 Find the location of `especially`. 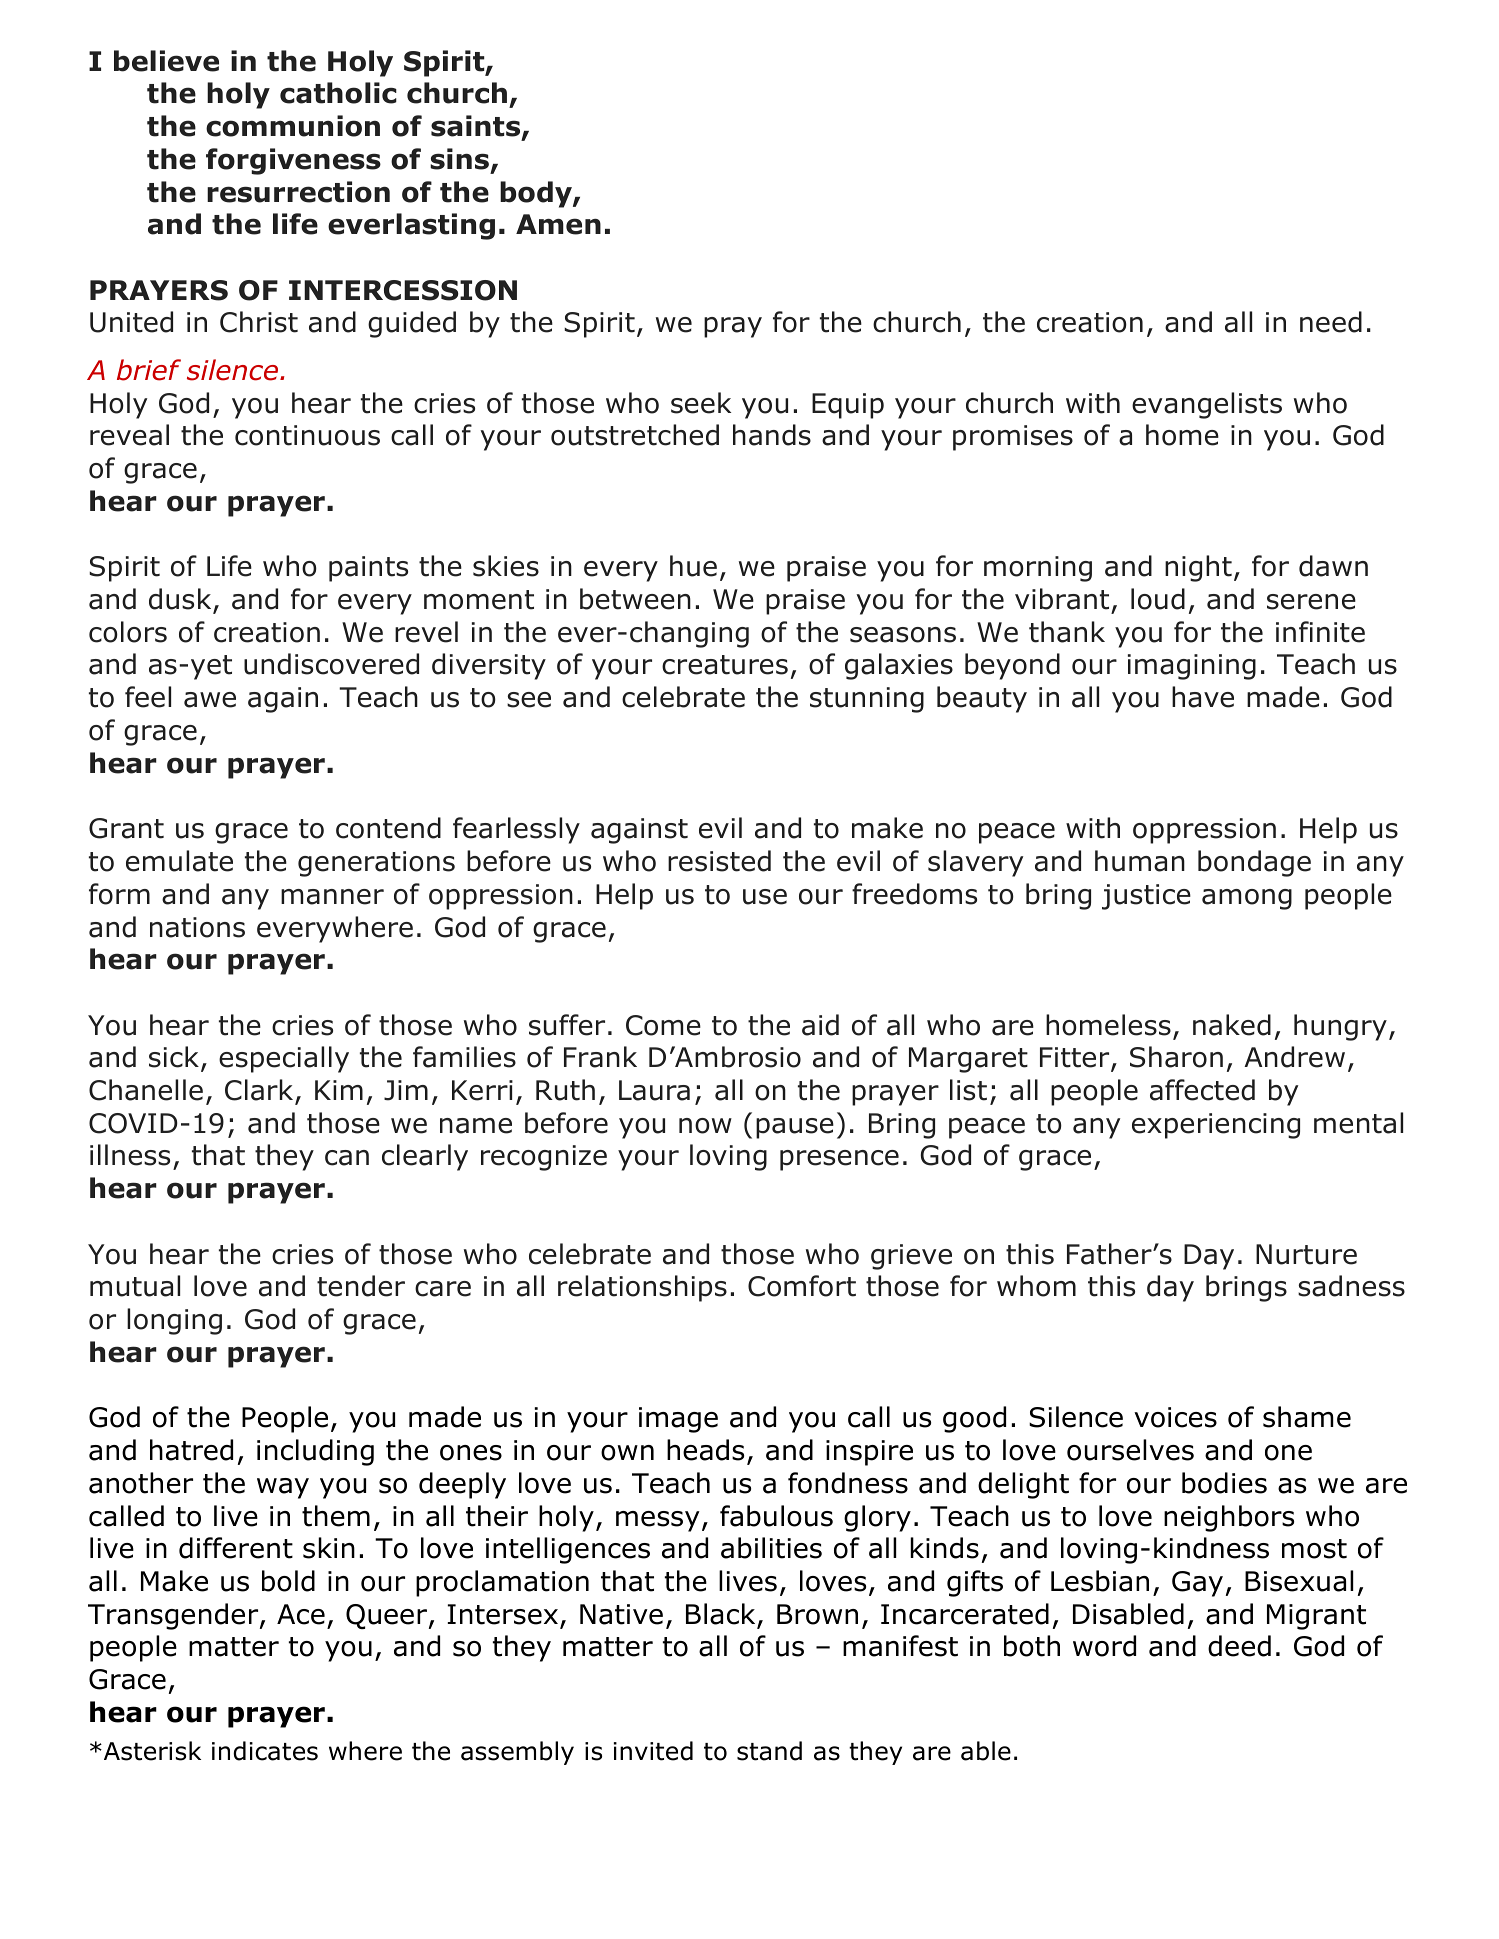

especially is located at coordinates (284, 1059).
